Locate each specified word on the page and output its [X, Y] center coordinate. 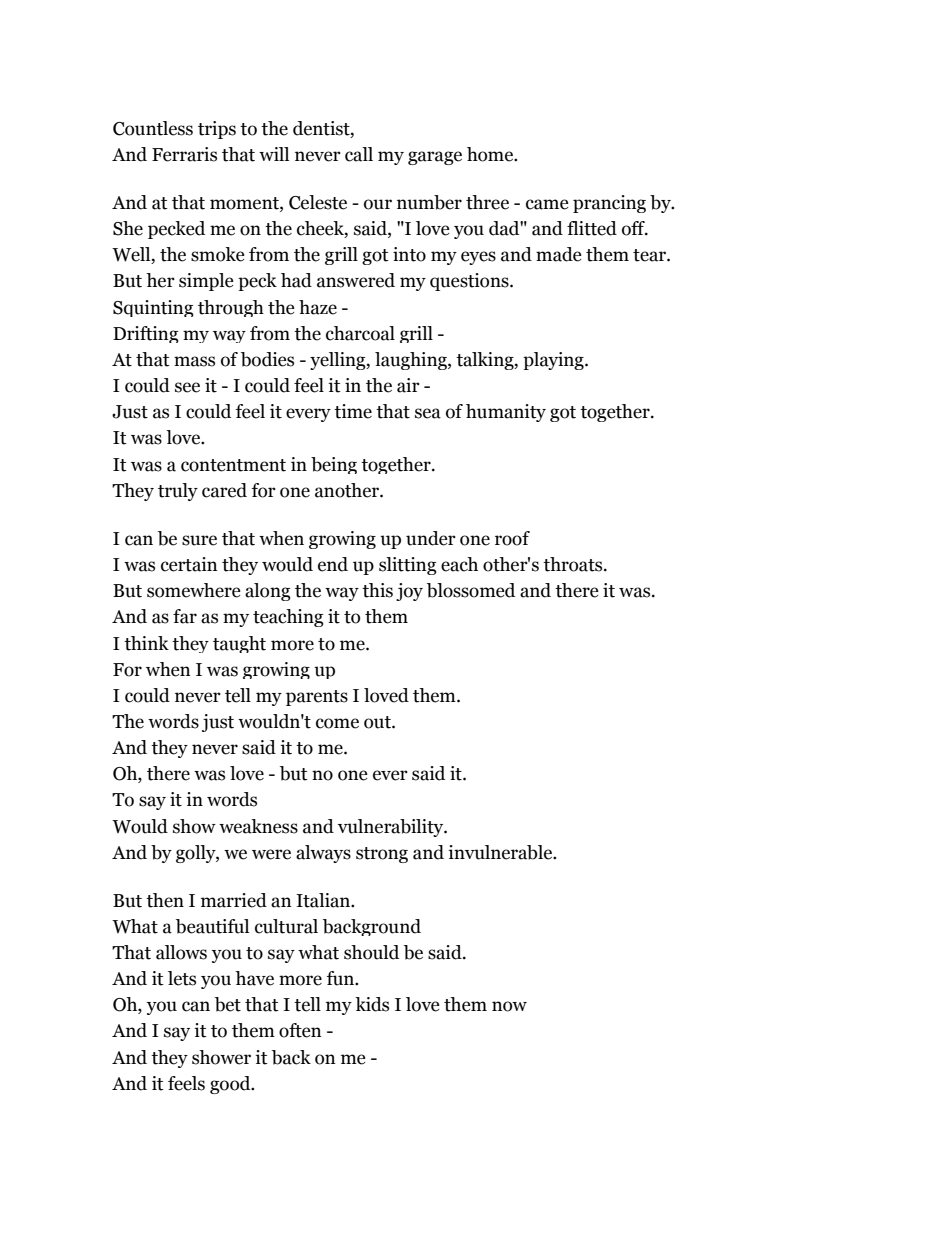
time [353, 411]
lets [182, 978]
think [146, 643]
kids [372, 1004]
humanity [506, 413]
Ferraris [184, 154]
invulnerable [501, 852]
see [187, 387]
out [378, 722]
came [547, 204]
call [359, 154]
